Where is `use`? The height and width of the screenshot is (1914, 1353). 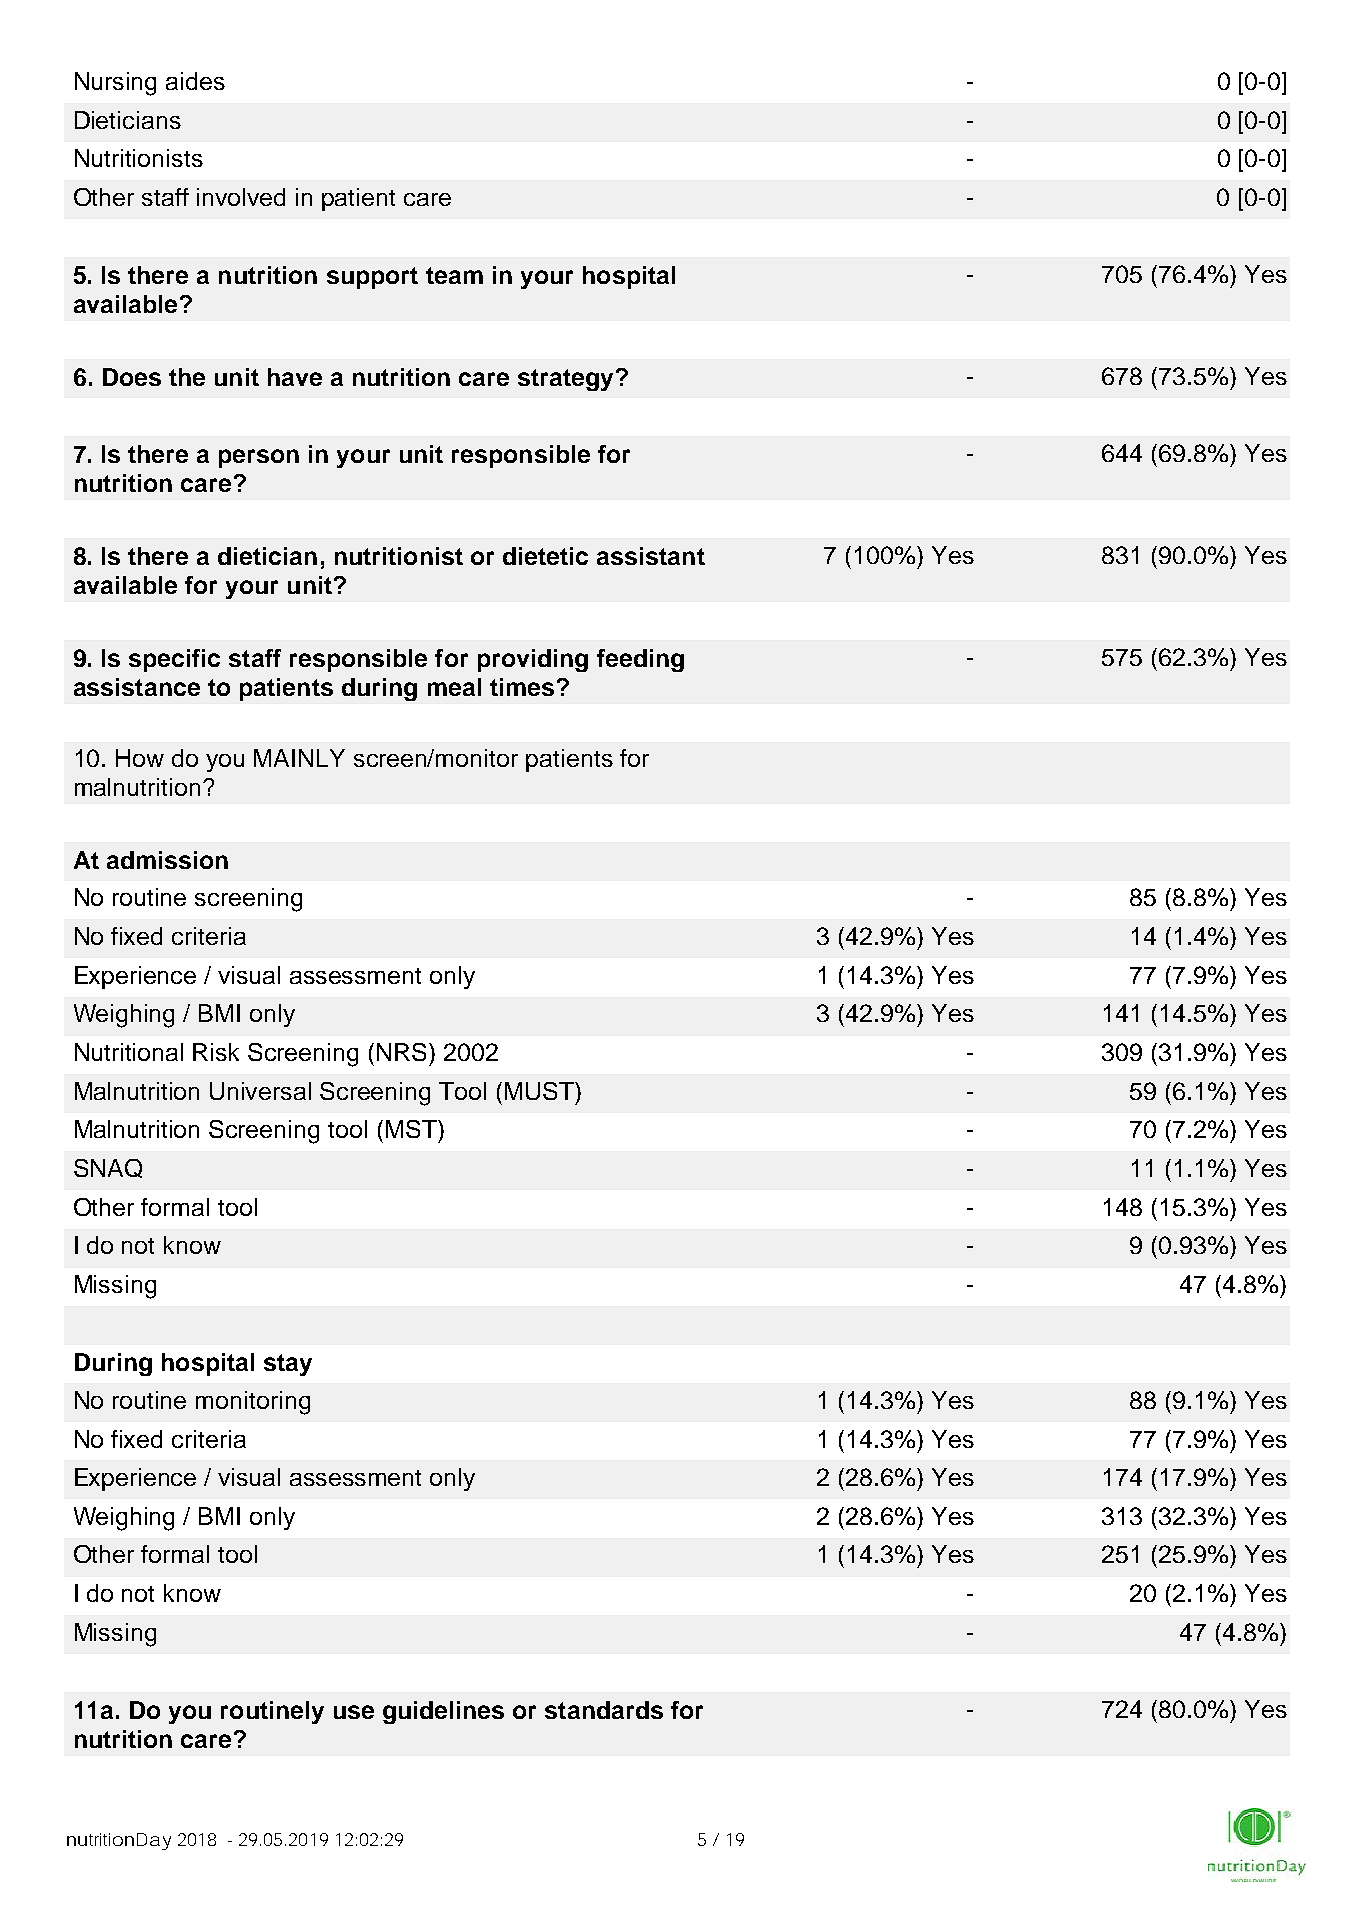 use is located at coordinates (354, 1712).
